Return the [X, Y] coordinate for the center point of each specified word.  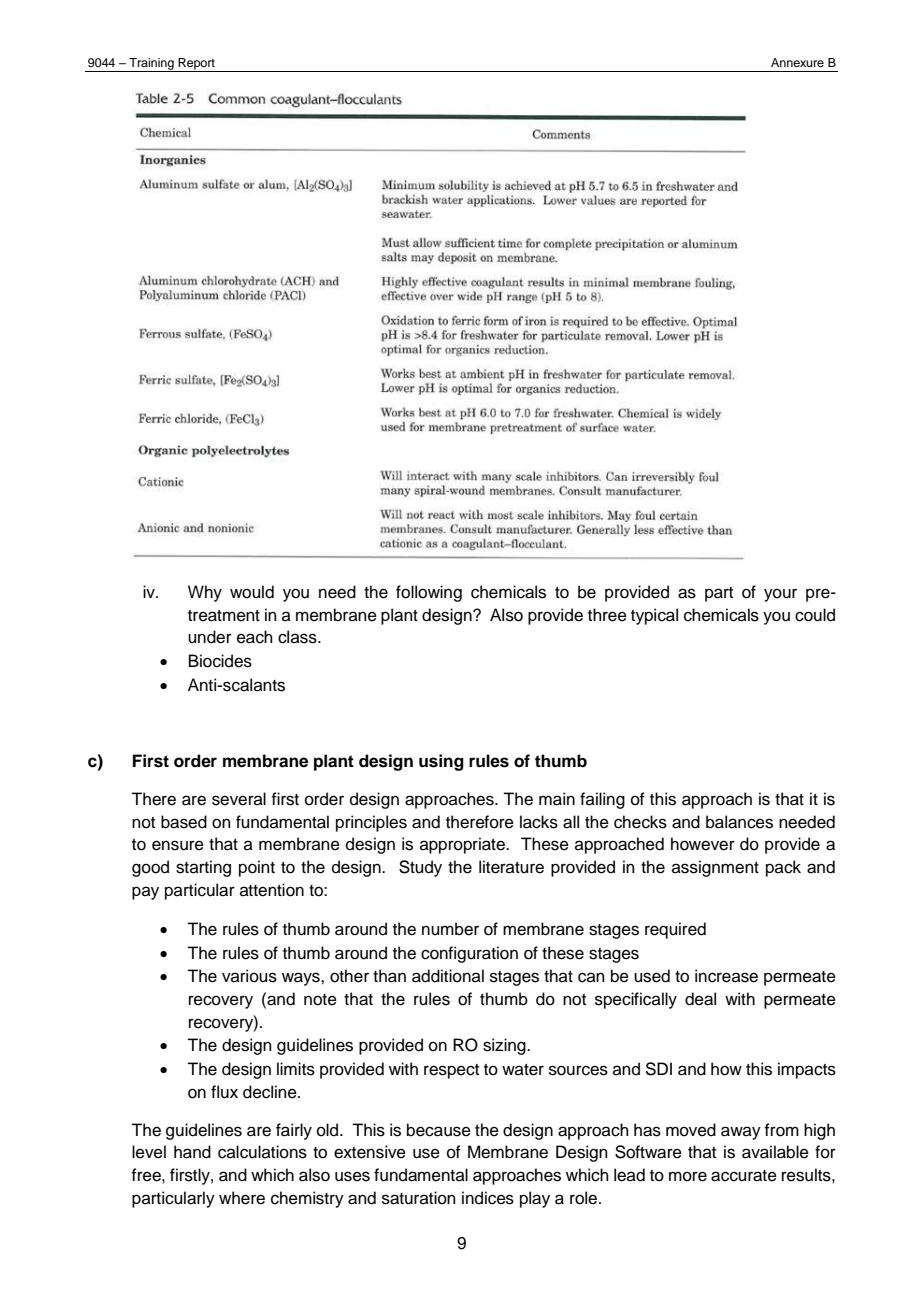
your [780, 595]
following [429, 593]
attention [272, 890]
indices [488, 1198]
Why [205, 593]
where [242, 1198]
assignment [715, 868]
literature [511, 867]
